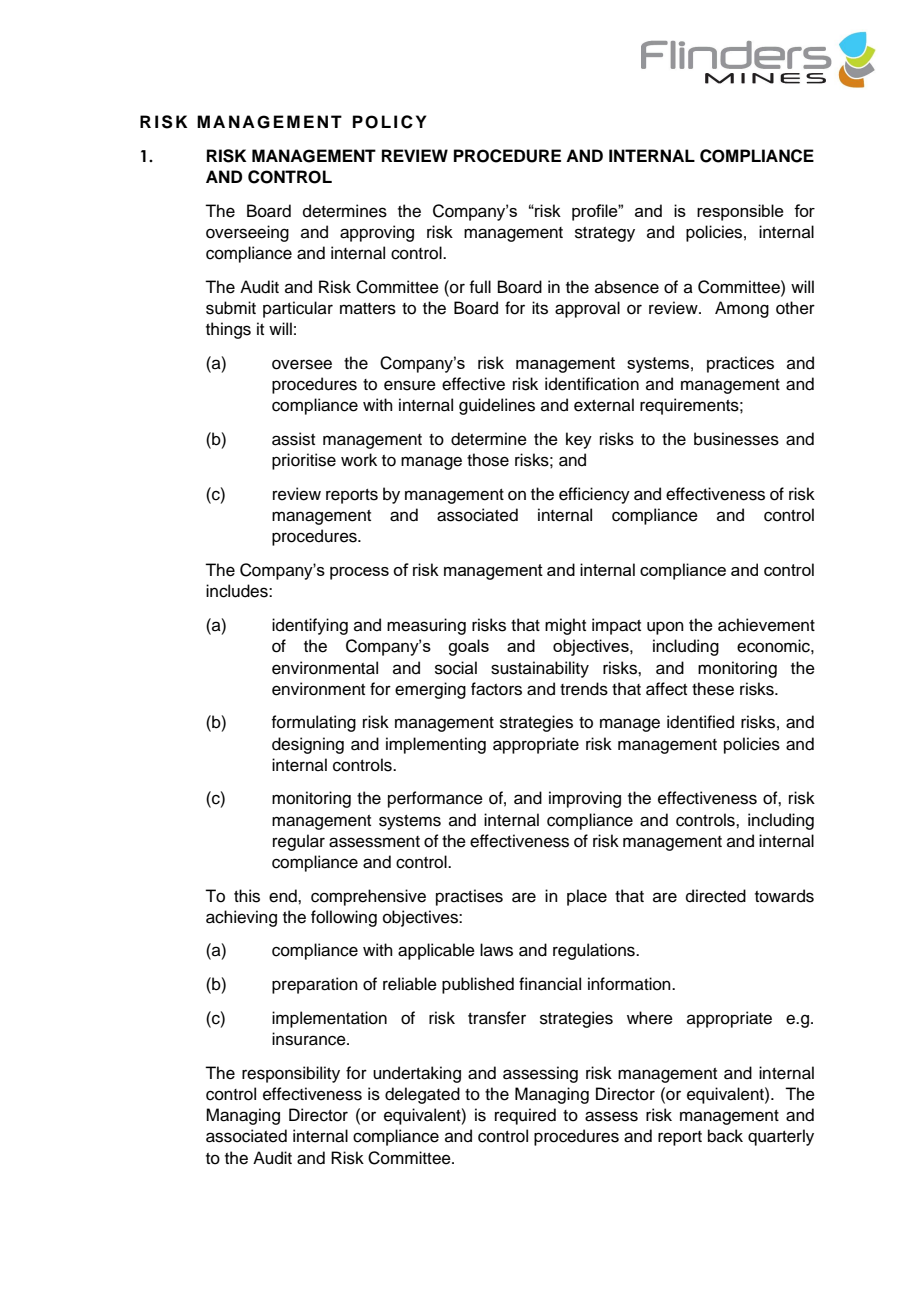 The image size is (924, 1307). I want to click on responsible, so click(740, 212).
